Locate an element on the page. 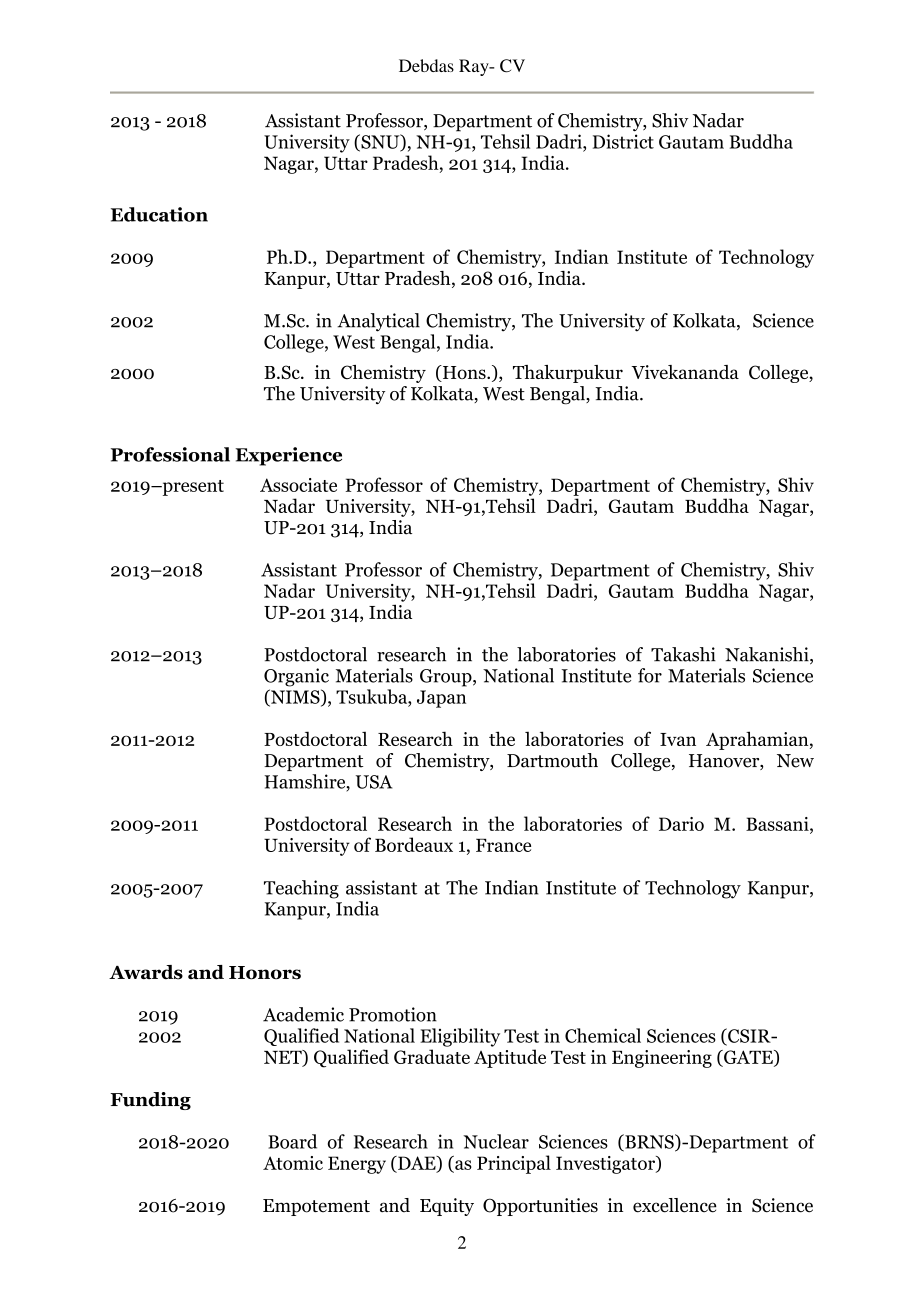 This image has width=924, height=1308. France is located at coordinates (503, 845).
